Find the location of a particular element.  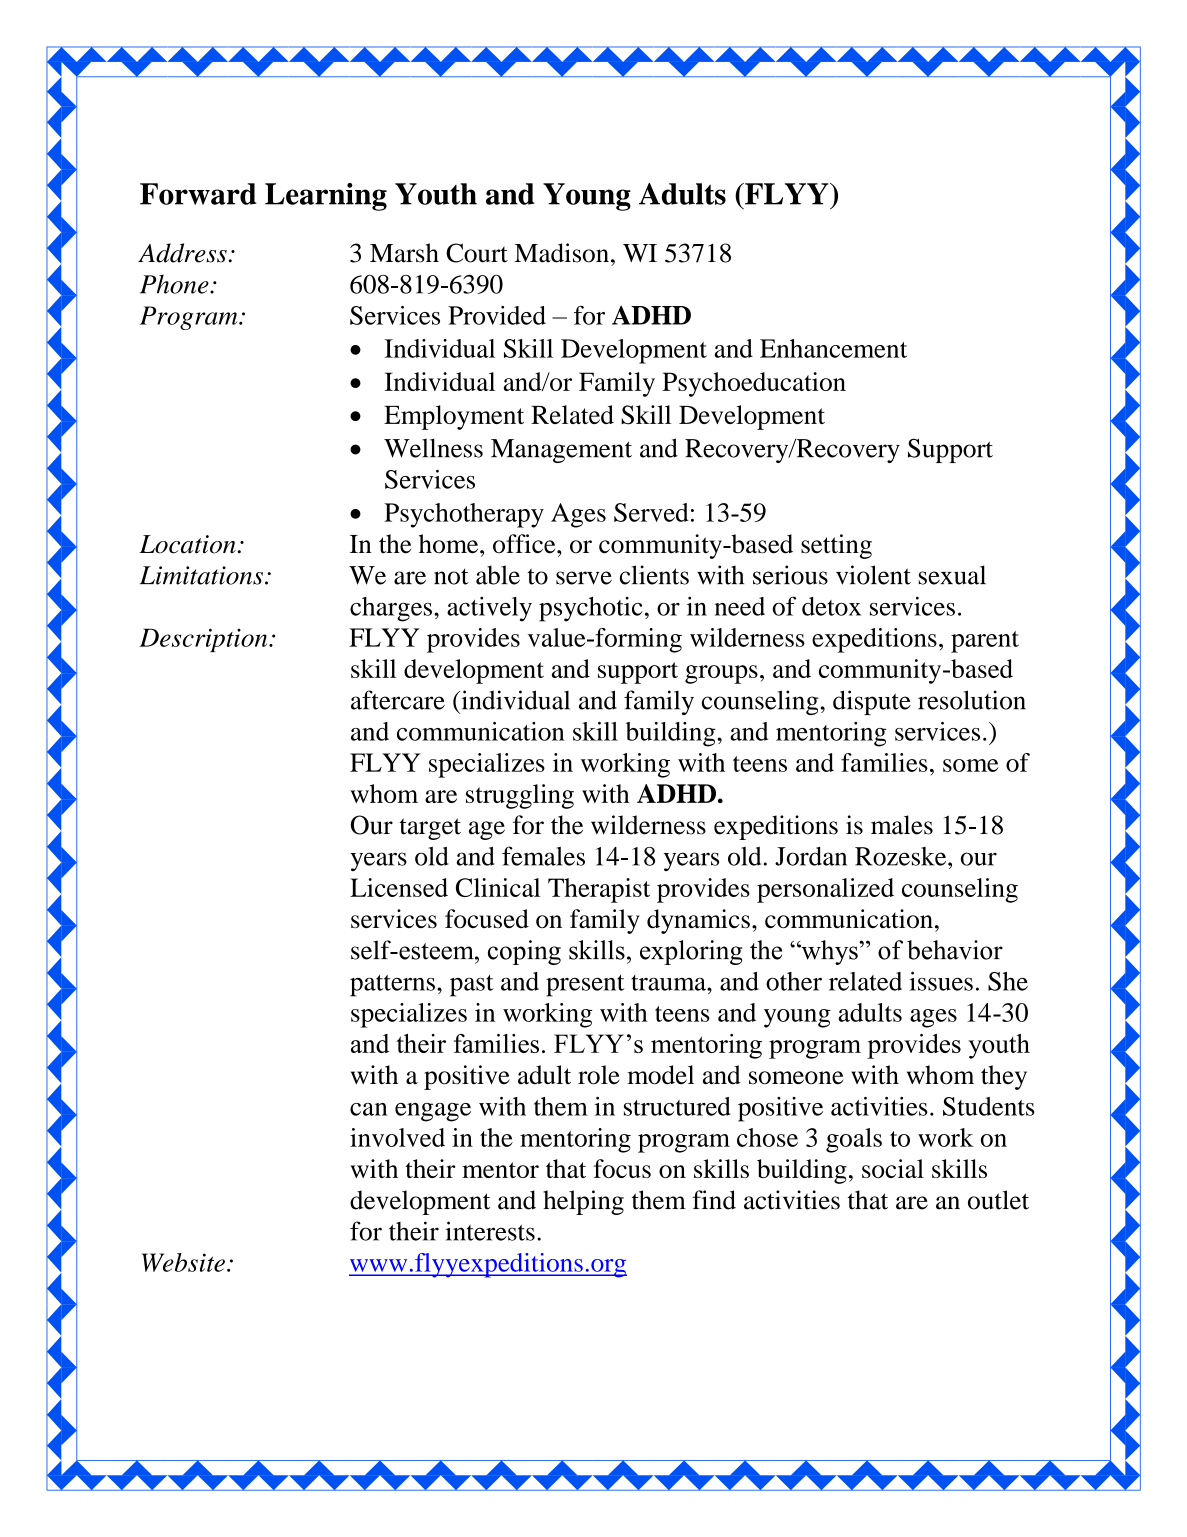

struggling is located at coordinates (520, 796).
